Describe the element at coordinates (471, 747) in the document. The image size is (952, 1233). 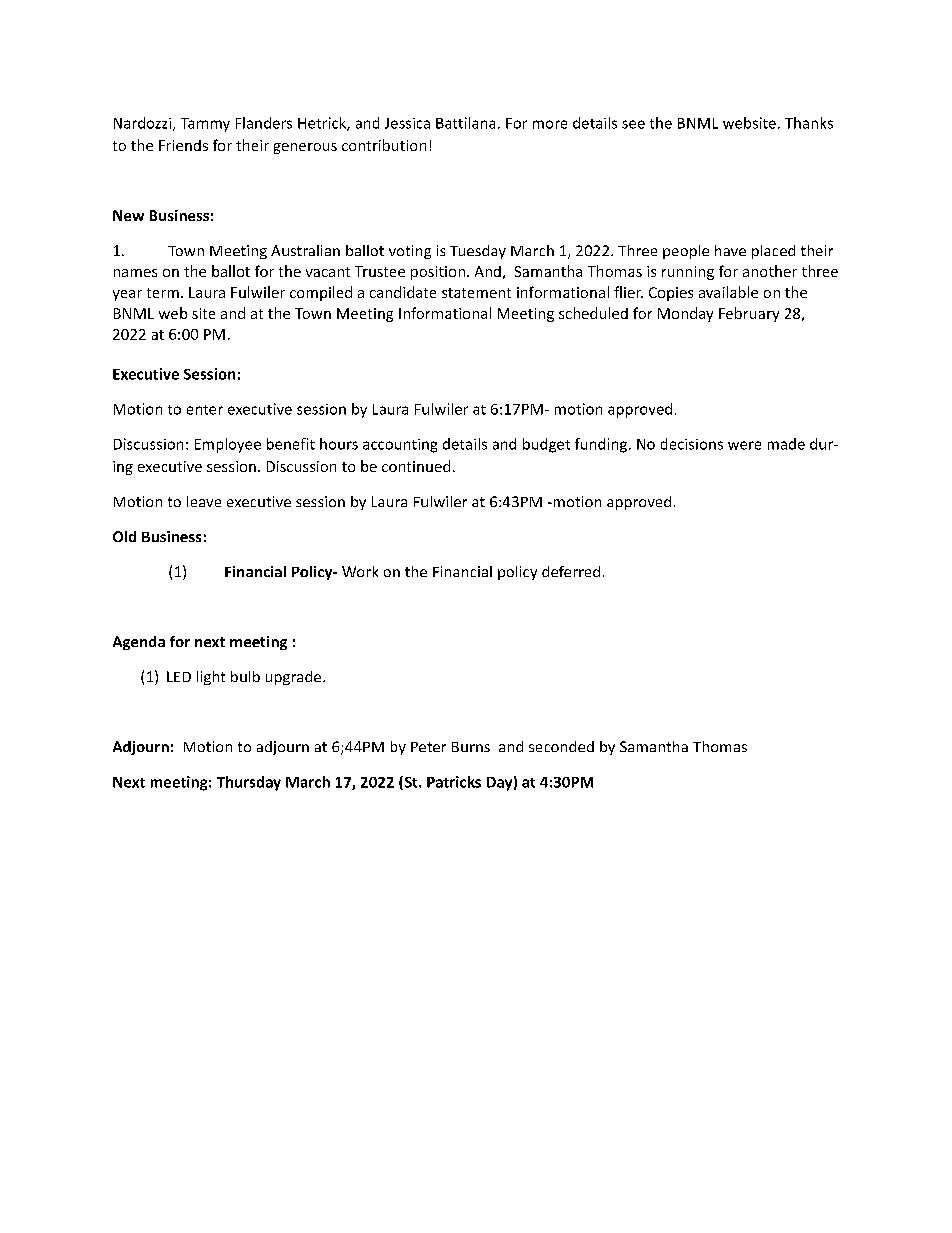
I see `Burns` at that location.
